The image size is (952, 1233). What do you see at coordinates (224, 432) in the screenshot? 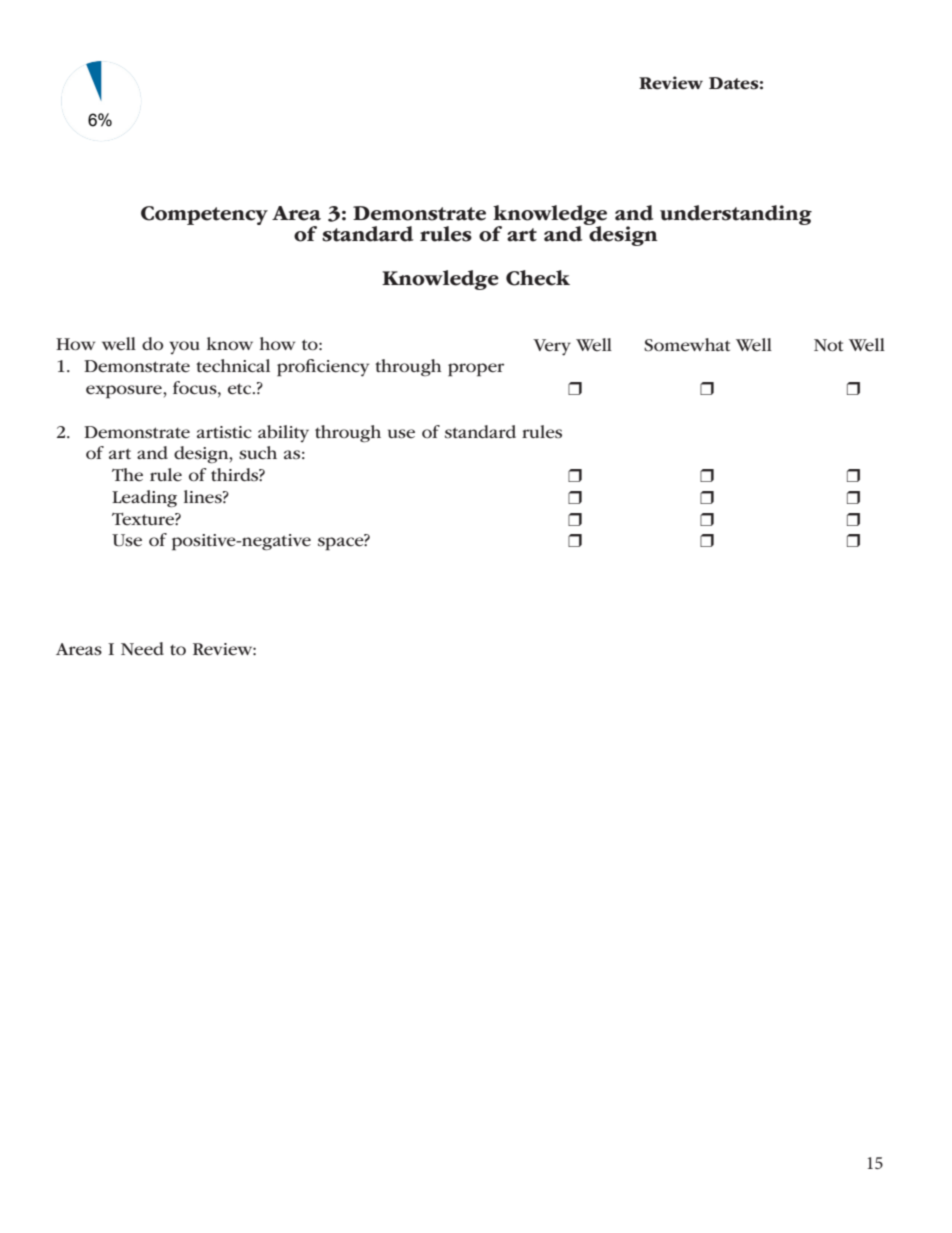
I see `artistic` at bounding box center [224, 432].
